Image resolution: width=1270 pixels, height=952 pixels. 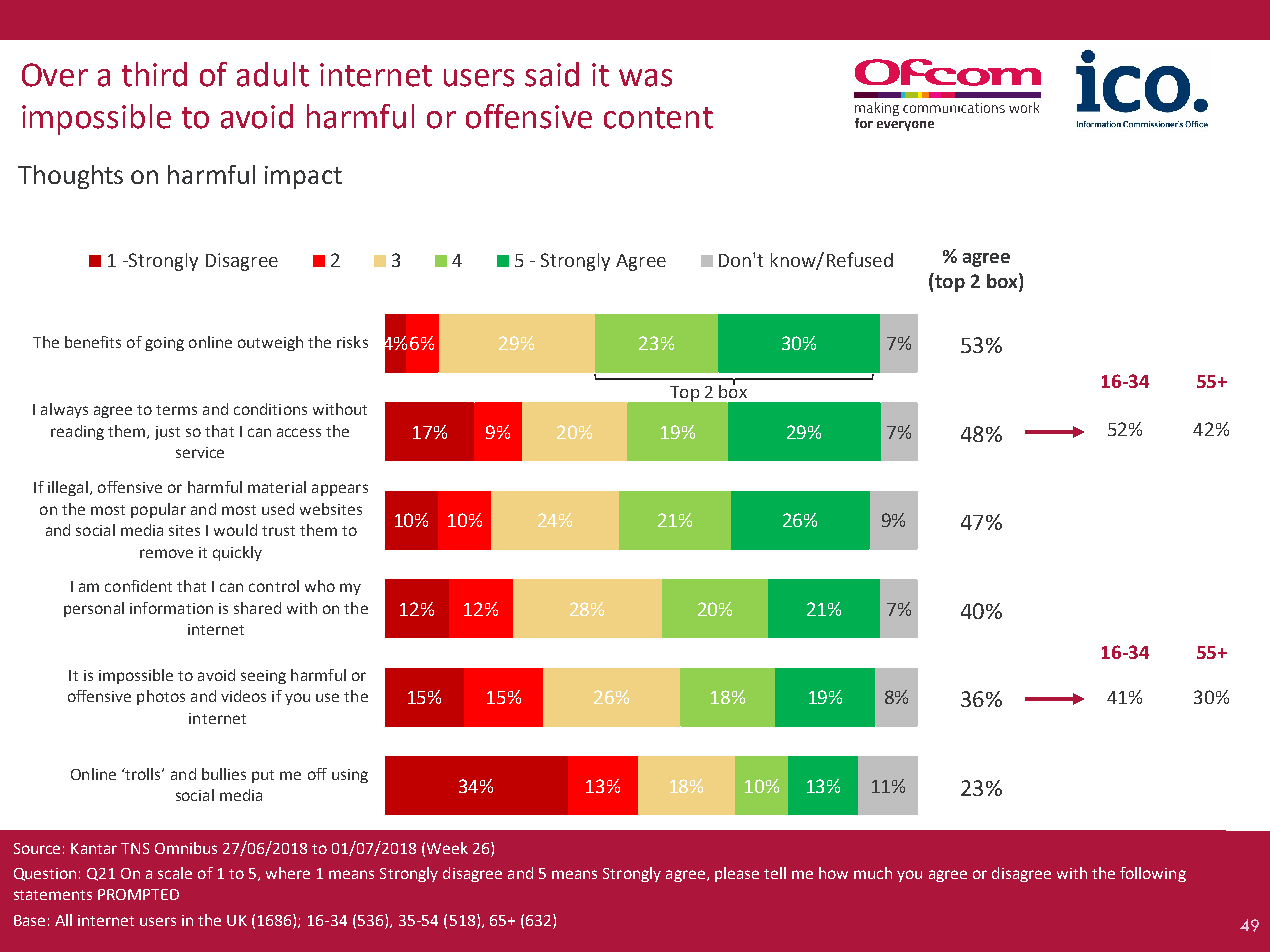 What do you see at coordinates (1153, 874) in the screenshot?
I see `following` at bounding box center [1153, 874].
